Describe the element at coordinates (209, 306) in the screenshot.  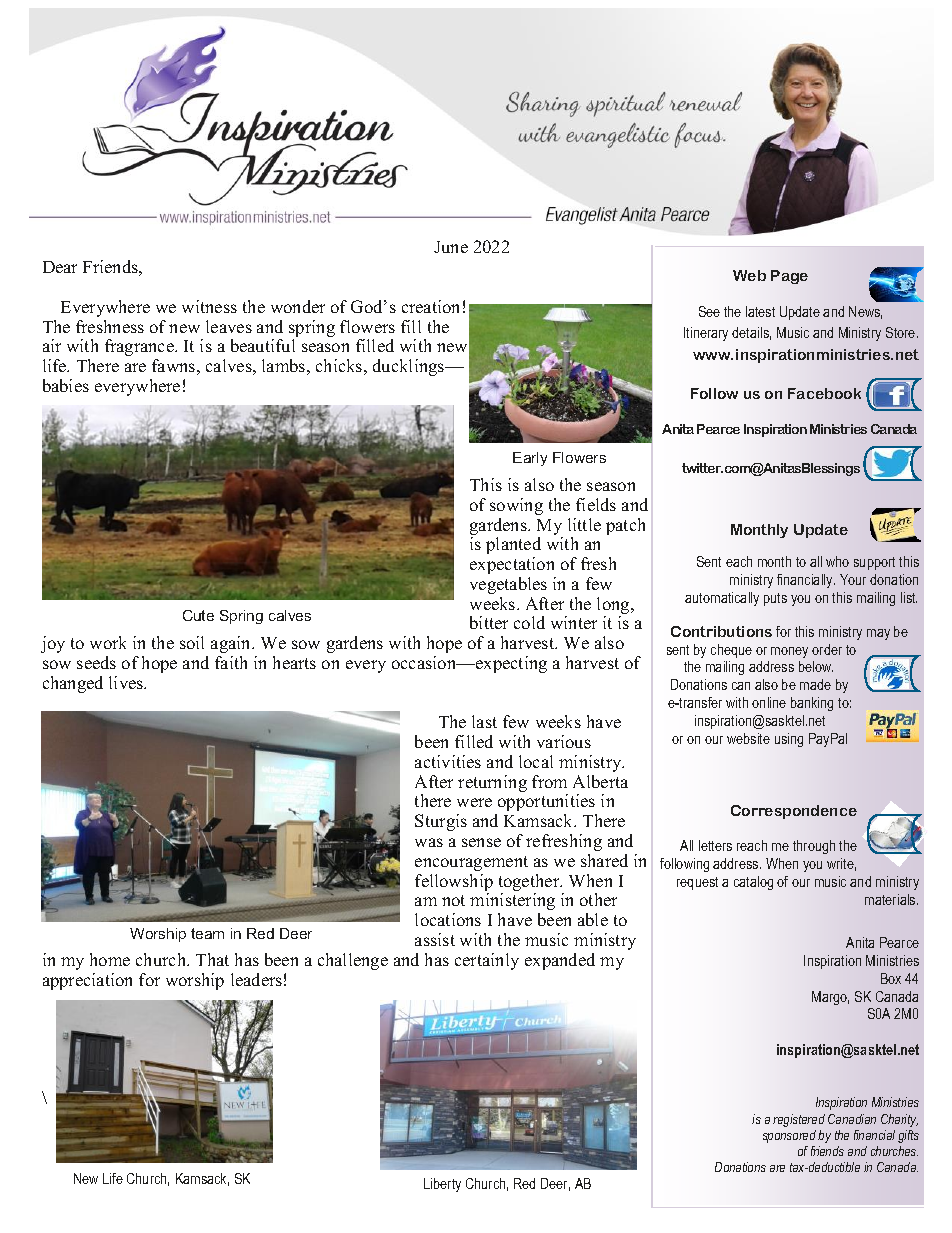
I see `witness` at that location.
